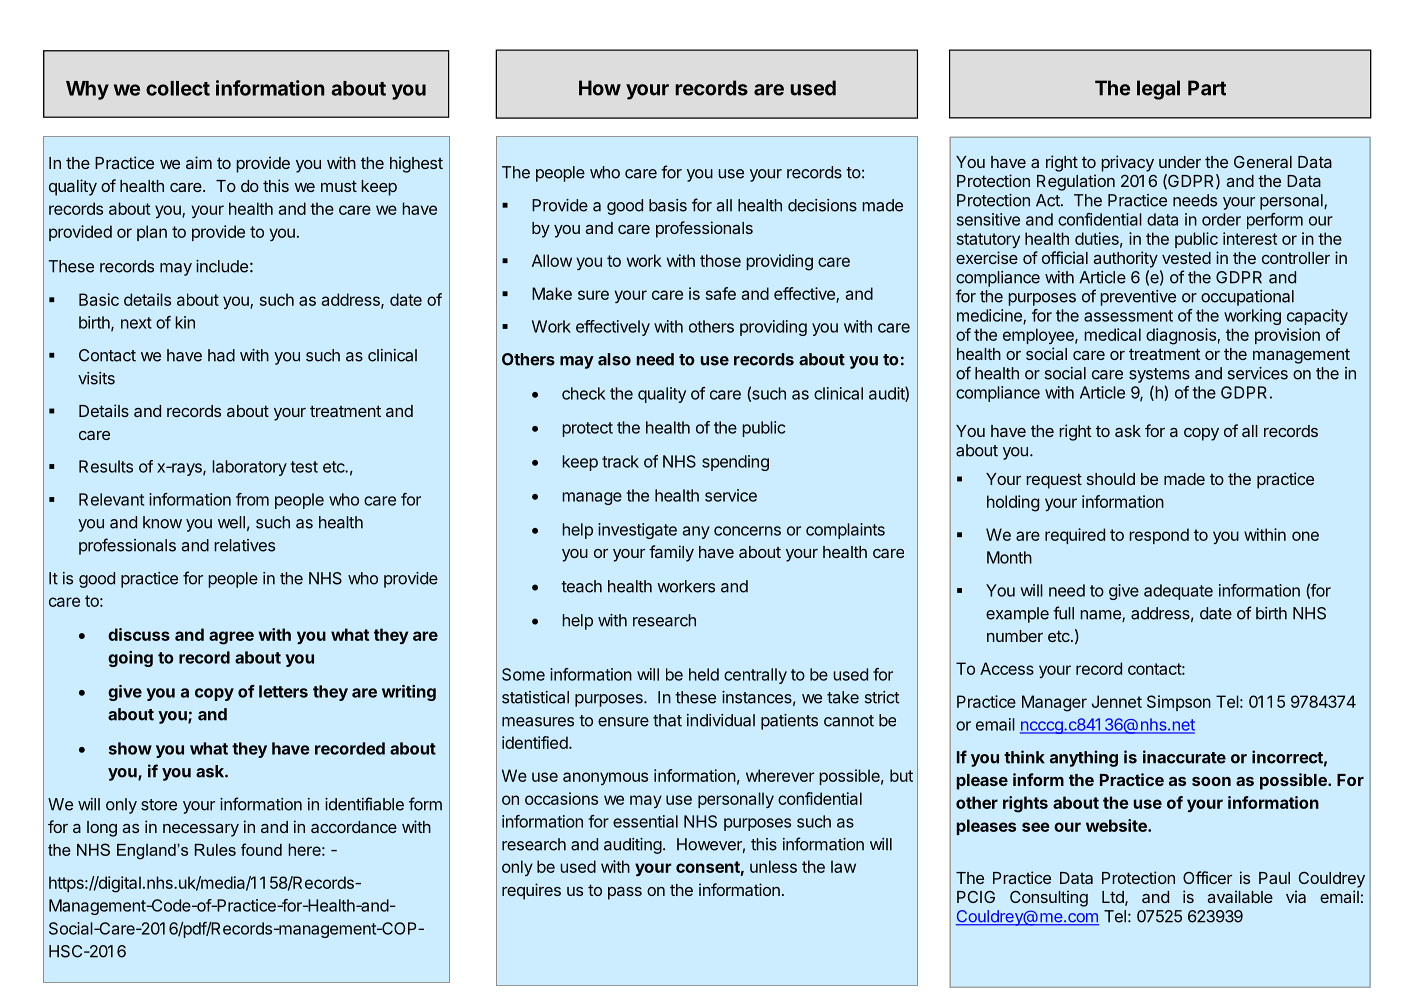  Describe the element at coordinates (1186, 258) in the page. I see `vested` at that location.
